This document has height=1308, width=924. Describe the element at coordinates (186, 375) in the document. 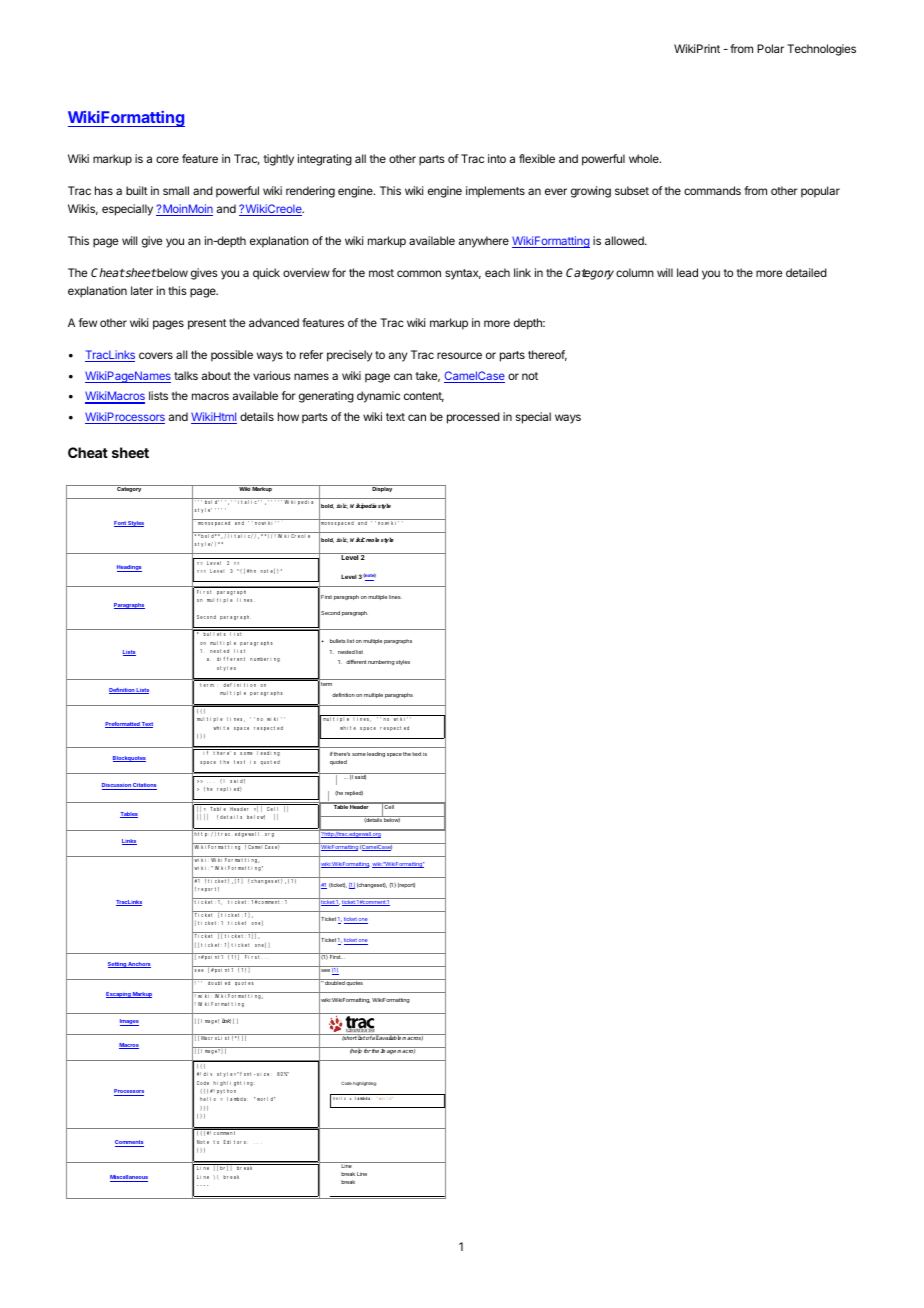

I see `talks` at that location.
